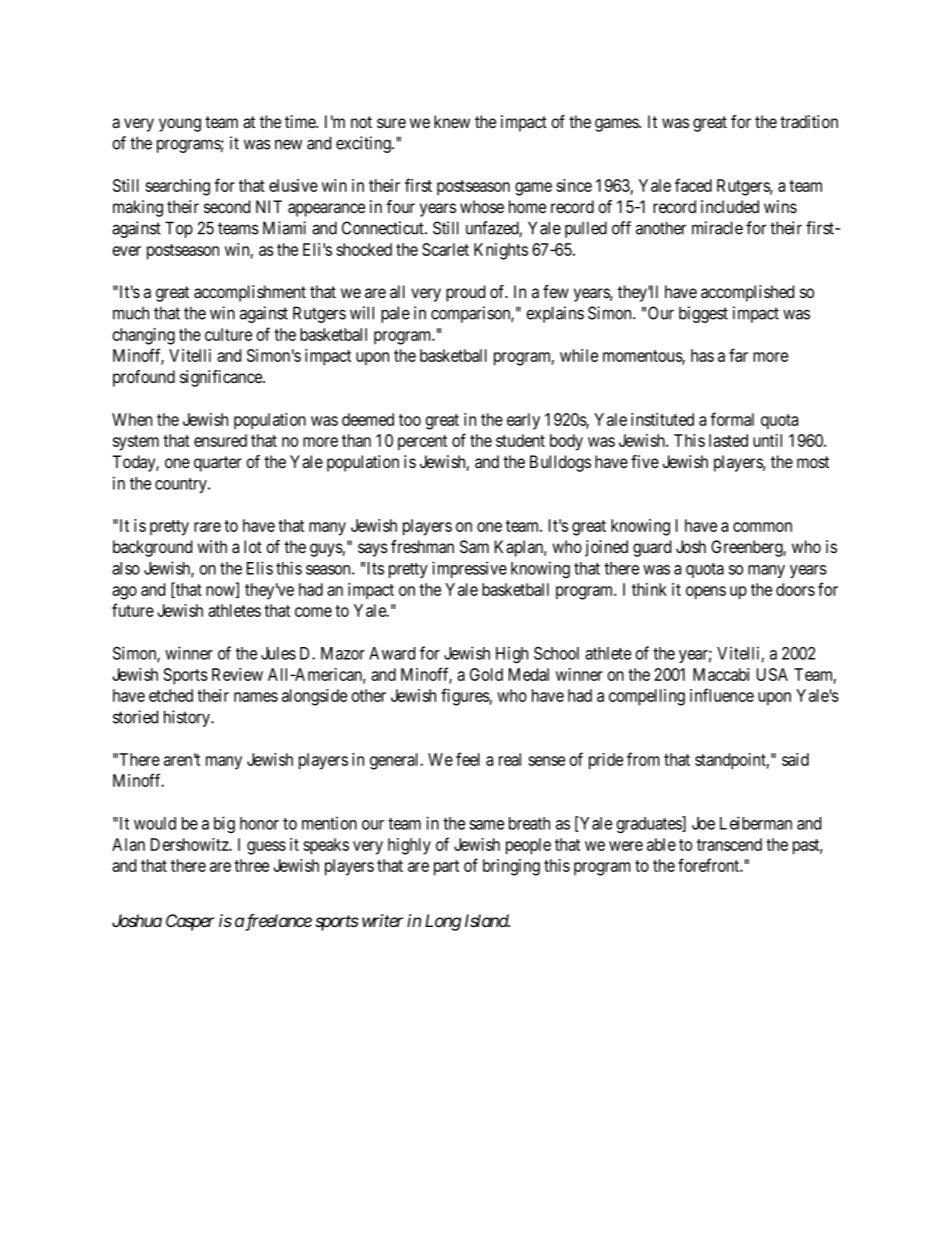 This screenshot has height=1233, width=952. What do you see at coordinates (452, 121) in the screenshot?
I see `knew` at bounding box center [452, 121].
